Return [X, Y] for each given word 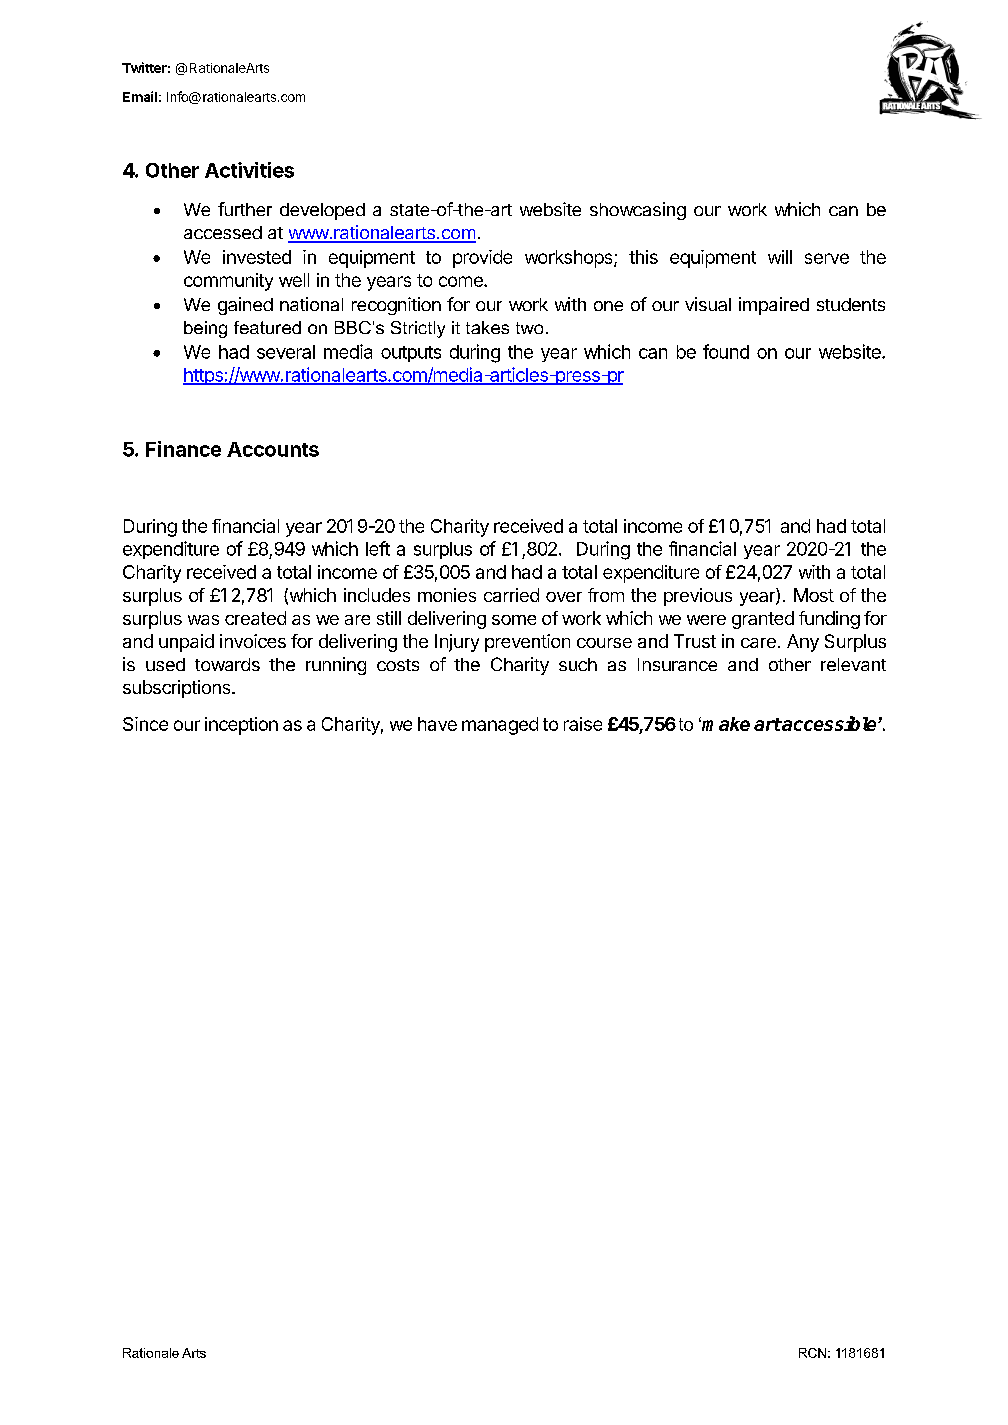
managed [500, 726]
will [780, 257]
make [726, 724]
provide [482, 259]
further [245, 209]
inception [241, 726]
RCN [812, 1353]
